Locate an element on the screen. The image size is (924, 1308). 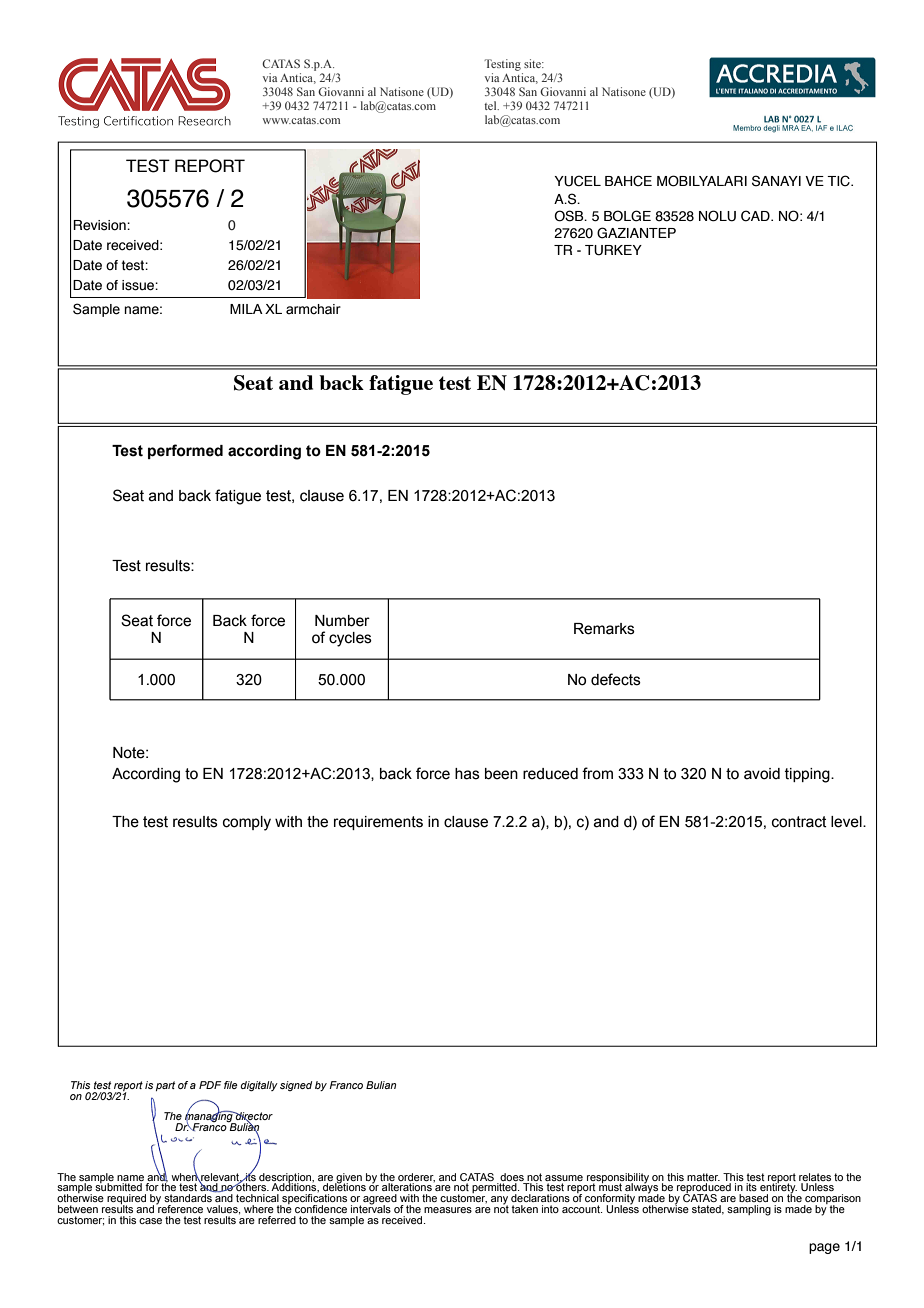
defects is located at coordinates (616, 679).
